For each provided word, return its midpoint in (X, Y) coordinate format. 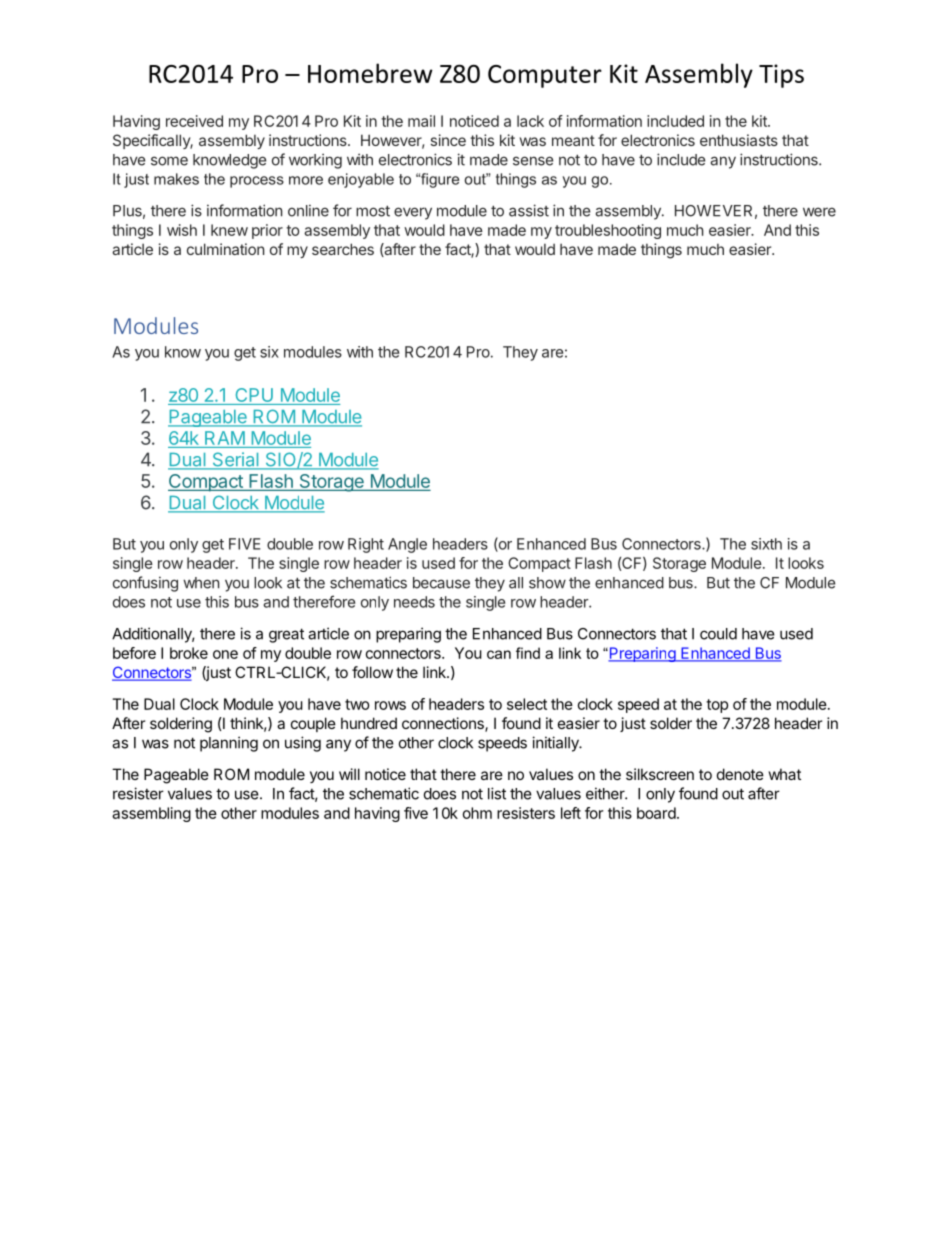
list (497, 793)
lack (530, 121)
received (194, 121)
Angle (407, 545)
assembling (151, 814)
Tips (781, 76)
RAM (225, 438)
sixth (766, 544)
